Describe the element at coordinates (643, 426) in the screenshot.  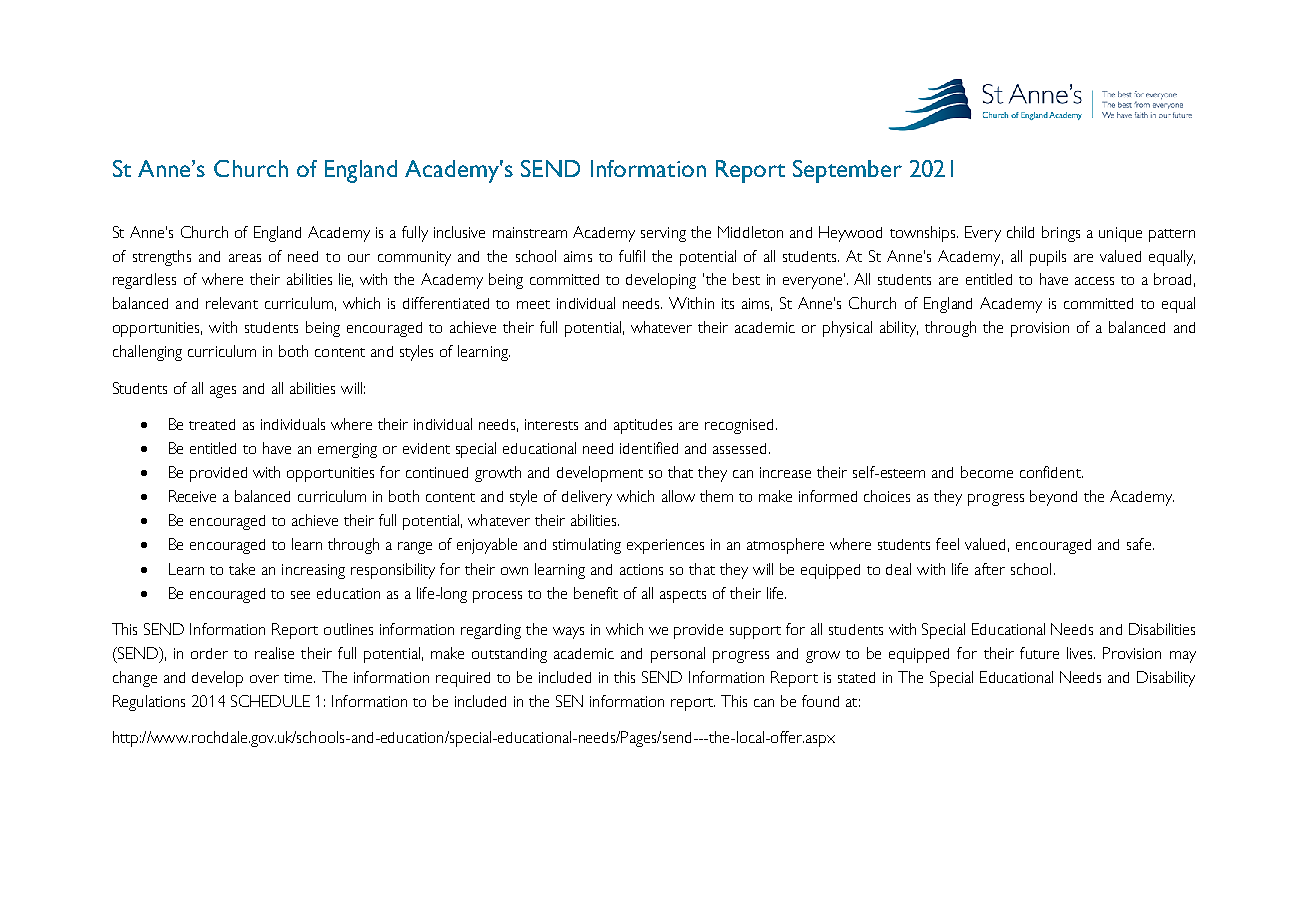
I see `aptitudes` at that location.
